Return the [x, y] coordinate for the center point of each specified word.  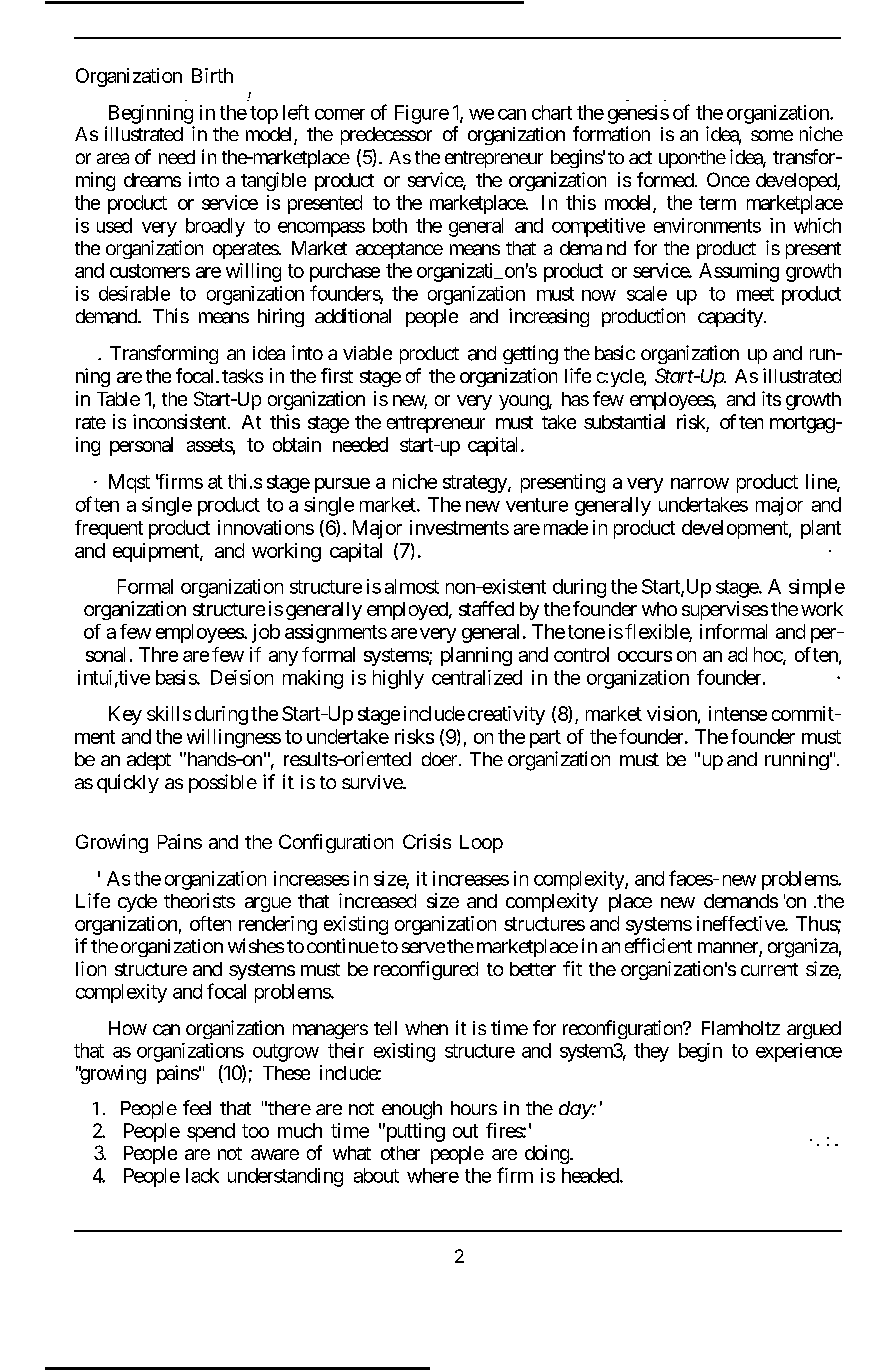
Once [728, 179]
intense [738, 713]
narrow [700, 483]
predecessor [386, 136]
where [433, 1175]
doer [439, 759]
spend [211, 1132]
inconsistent [179, 421]
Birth [212, 75]
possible [223, 783]
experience [799, 1052]
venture [537, 505]
